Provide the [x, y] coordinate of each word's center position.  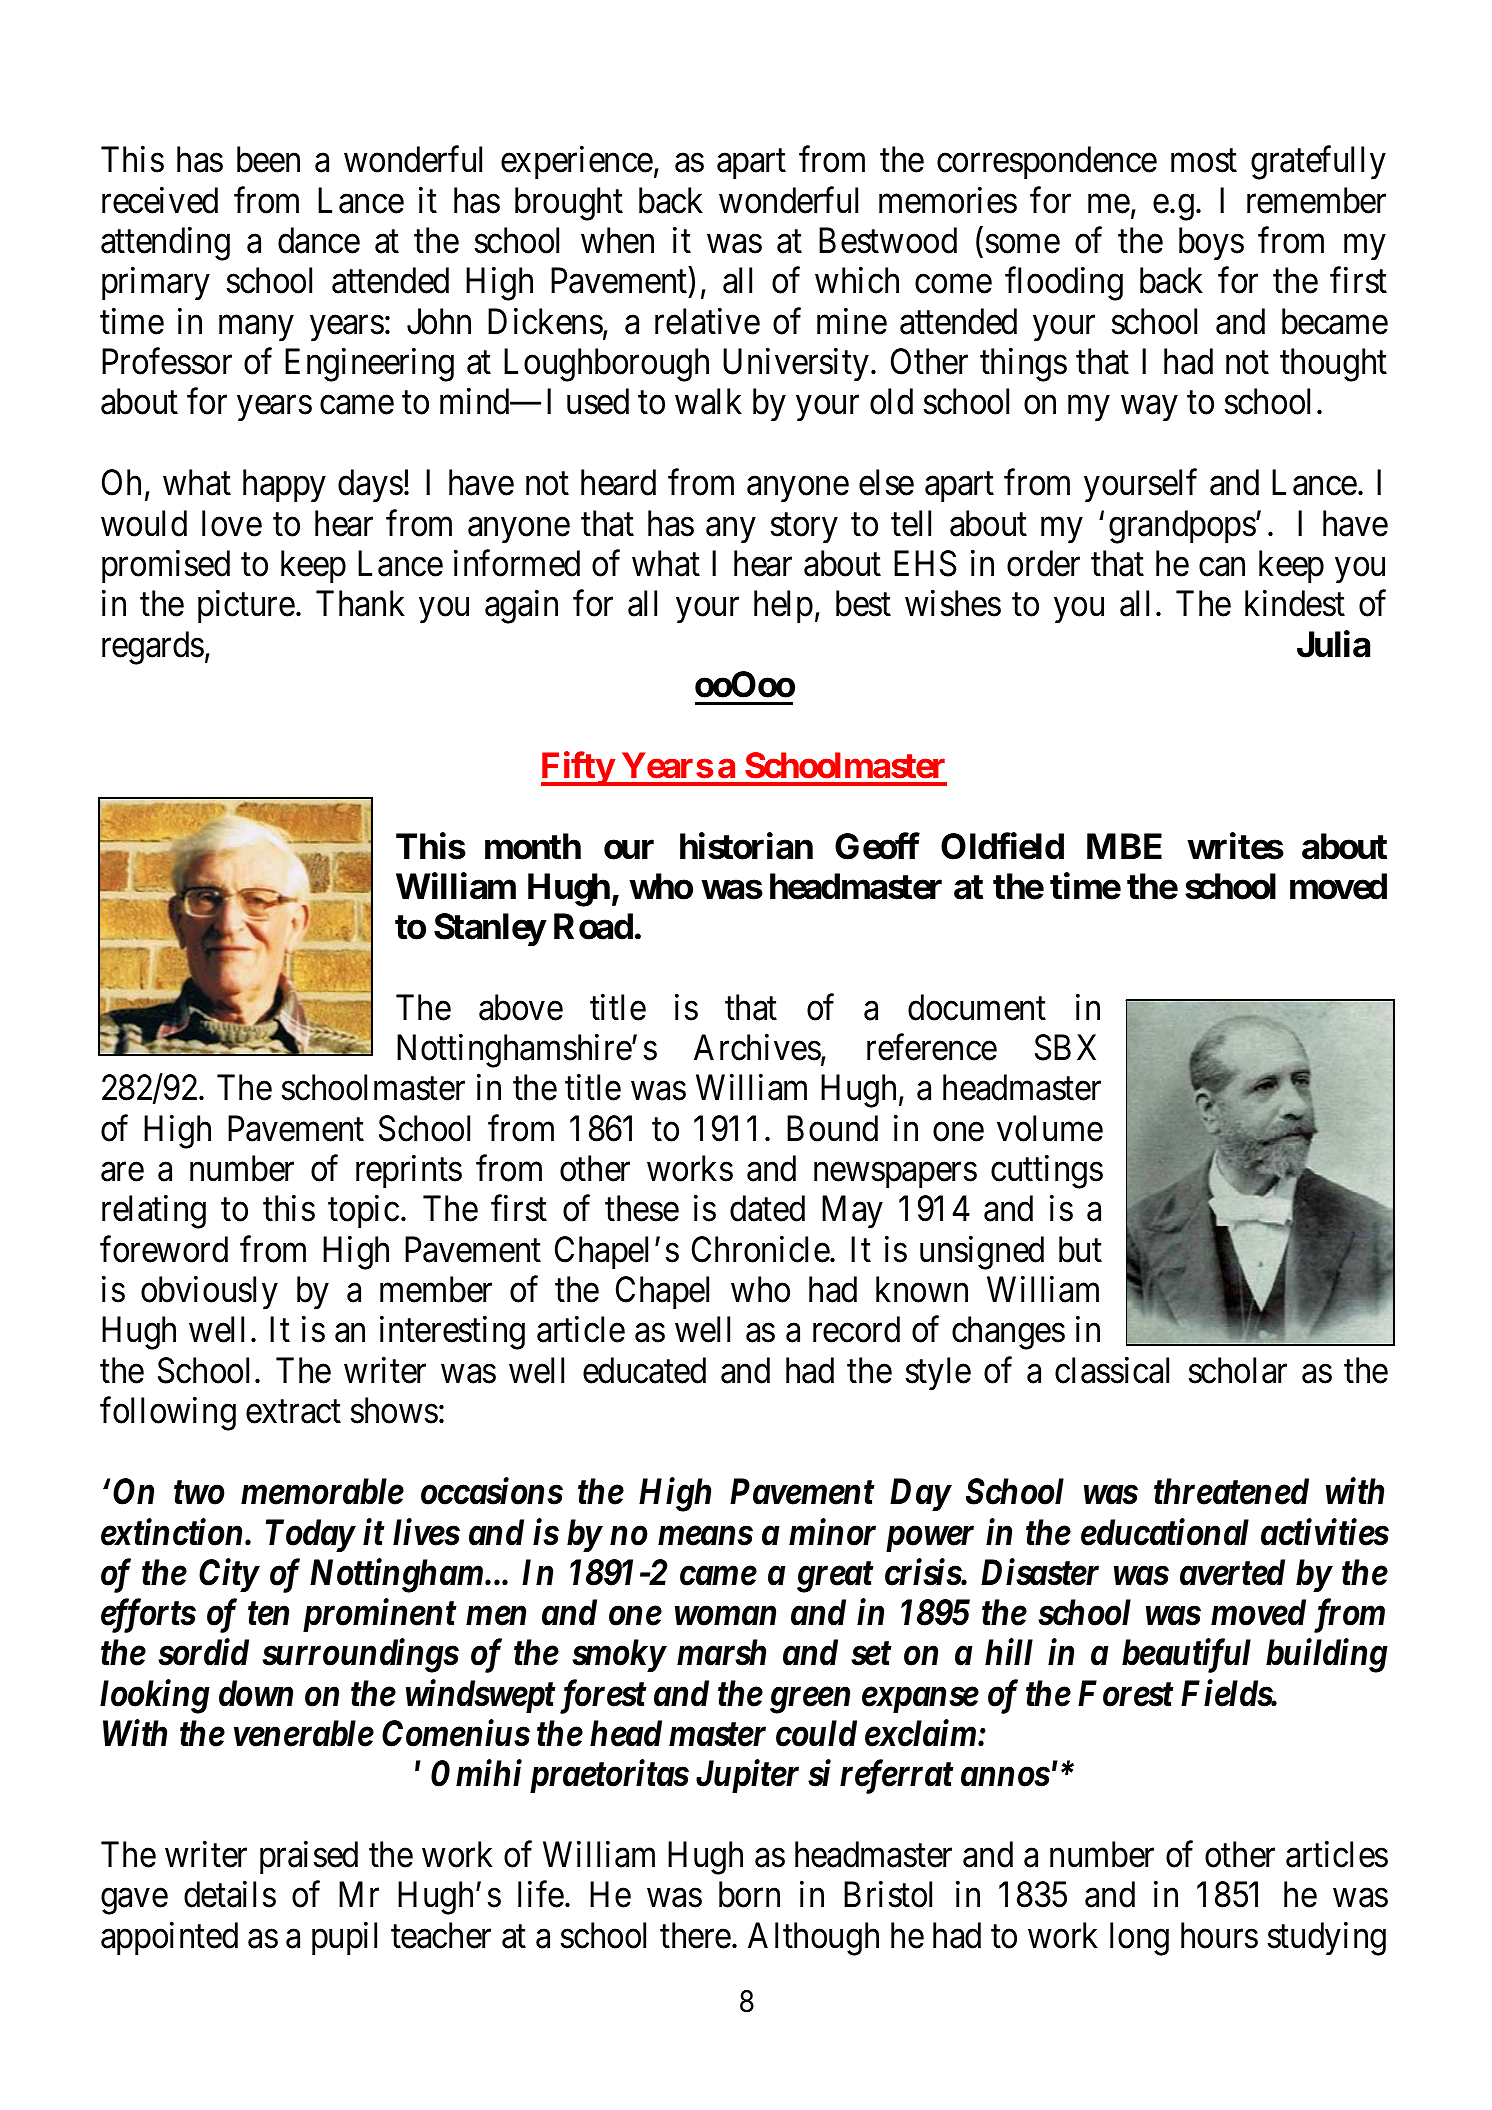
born [749, 1894]
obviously [209, 1293]
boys [1211, 244]
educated [644, 1370]
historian [746, 846]
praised [309, 1857]
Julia [1333, 644]
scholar [1238, 1370]
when [617, 240]
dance [319, 240]
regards [153, 648]
